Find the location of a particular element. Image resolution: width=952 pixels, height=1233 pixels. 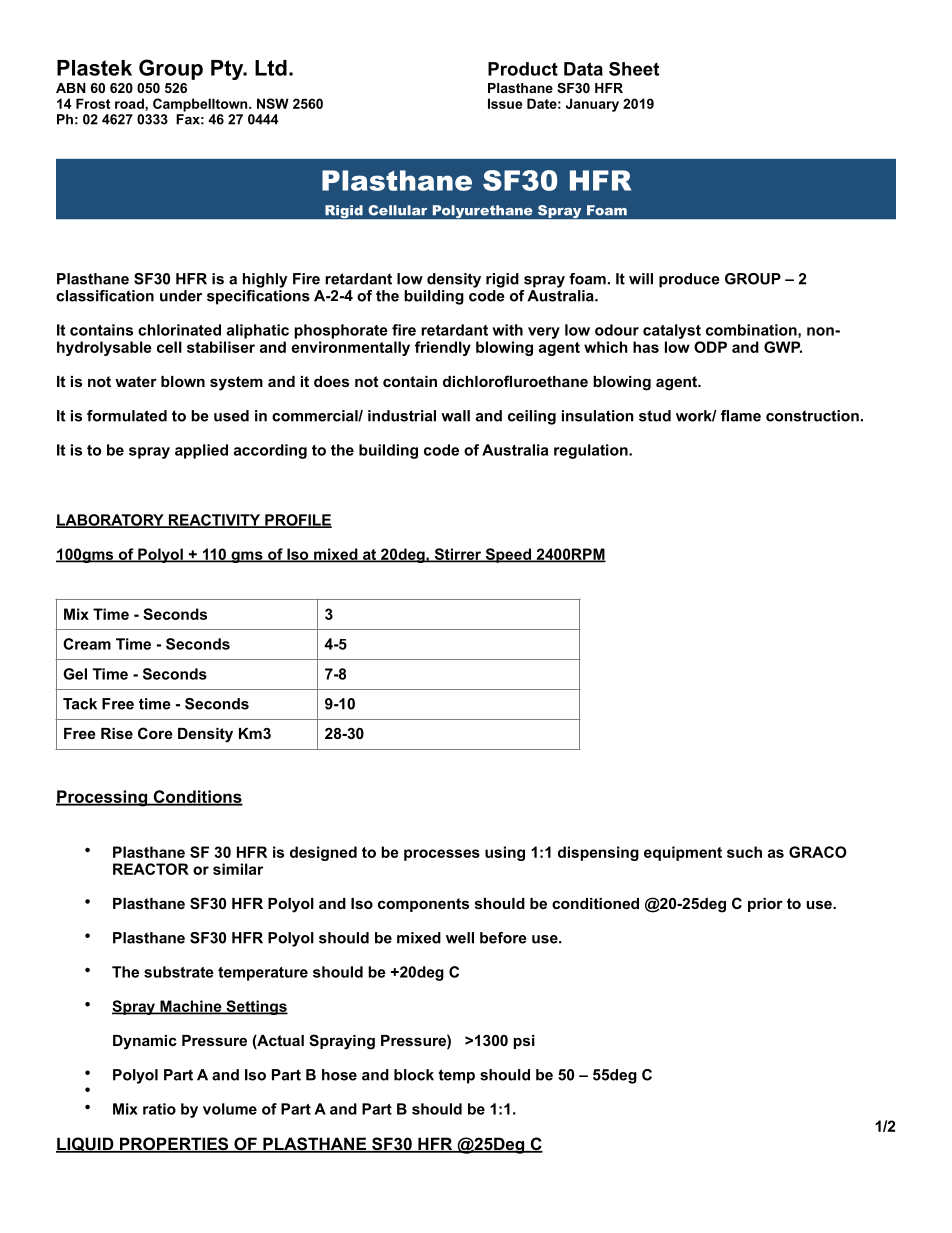

psi is located at coordinates (524, 1042).
